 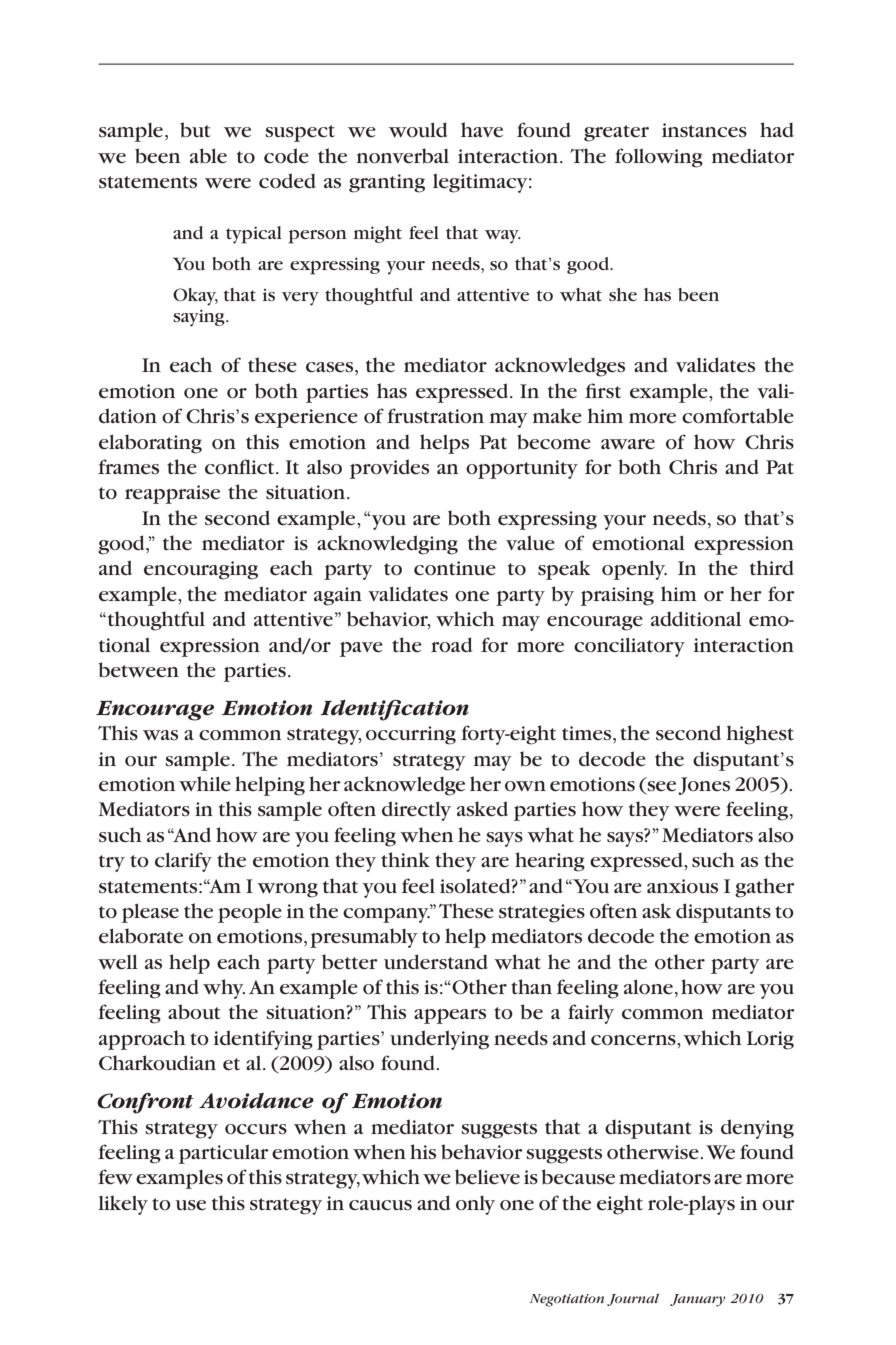 I want to click on likely, so click(x=123, y=1205).
